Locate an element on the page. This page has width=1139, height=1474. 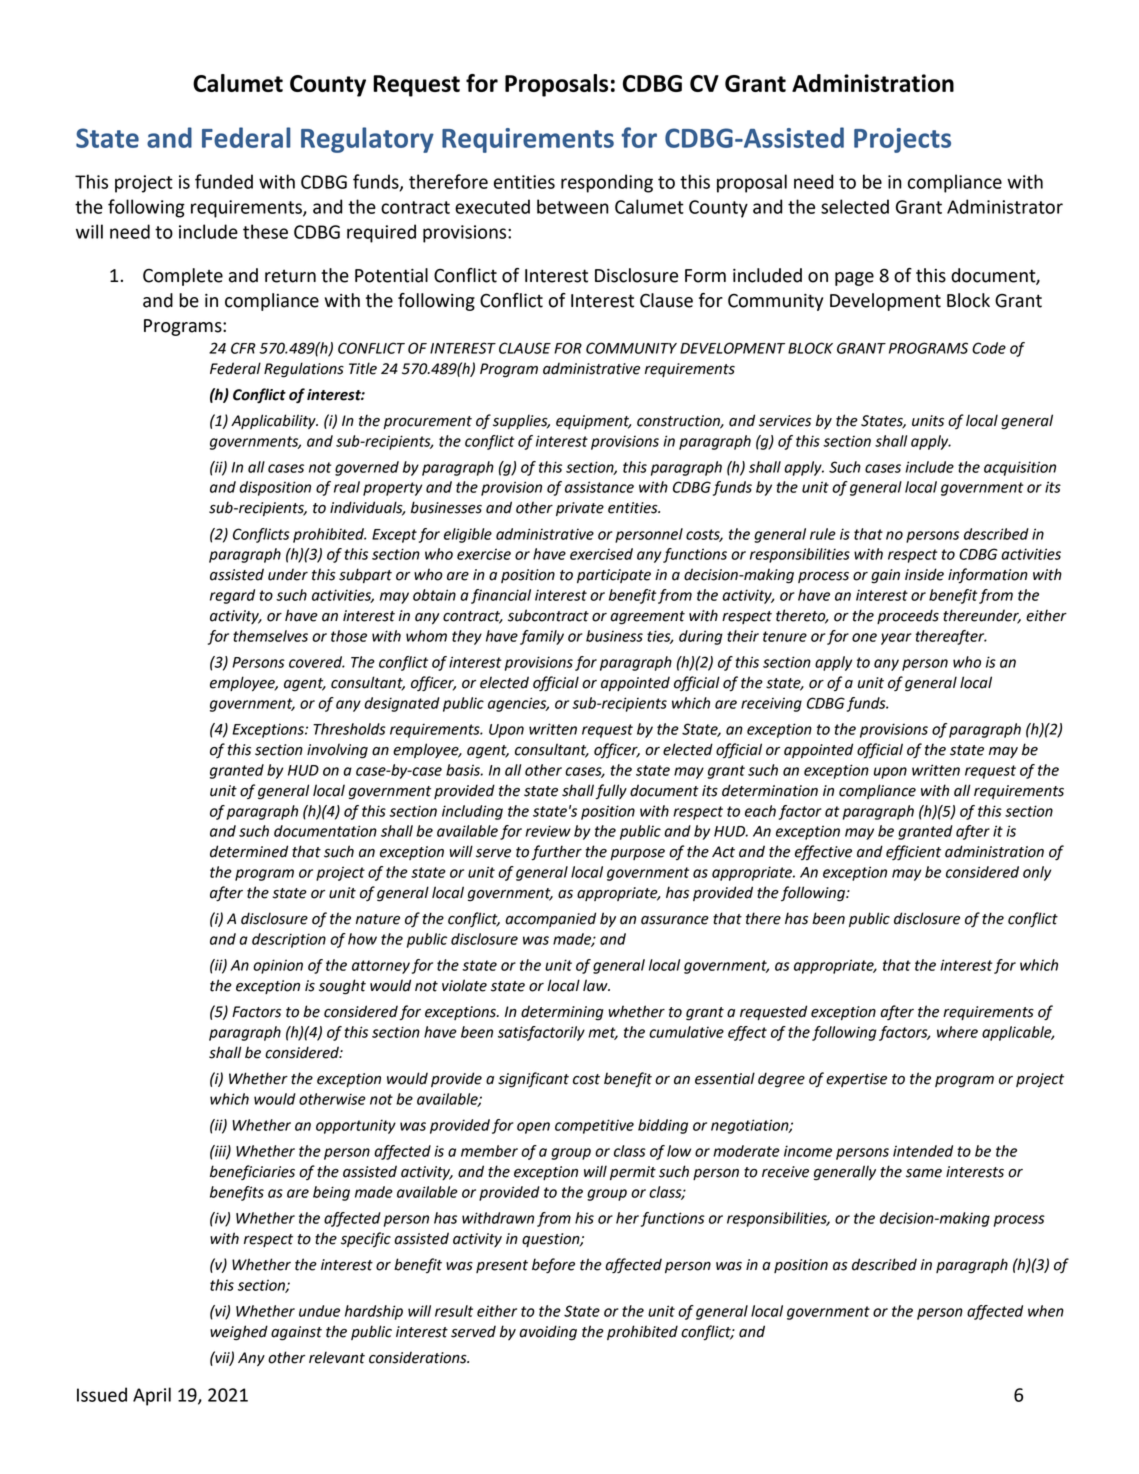
efficient is located at coordinates (913, 852).
